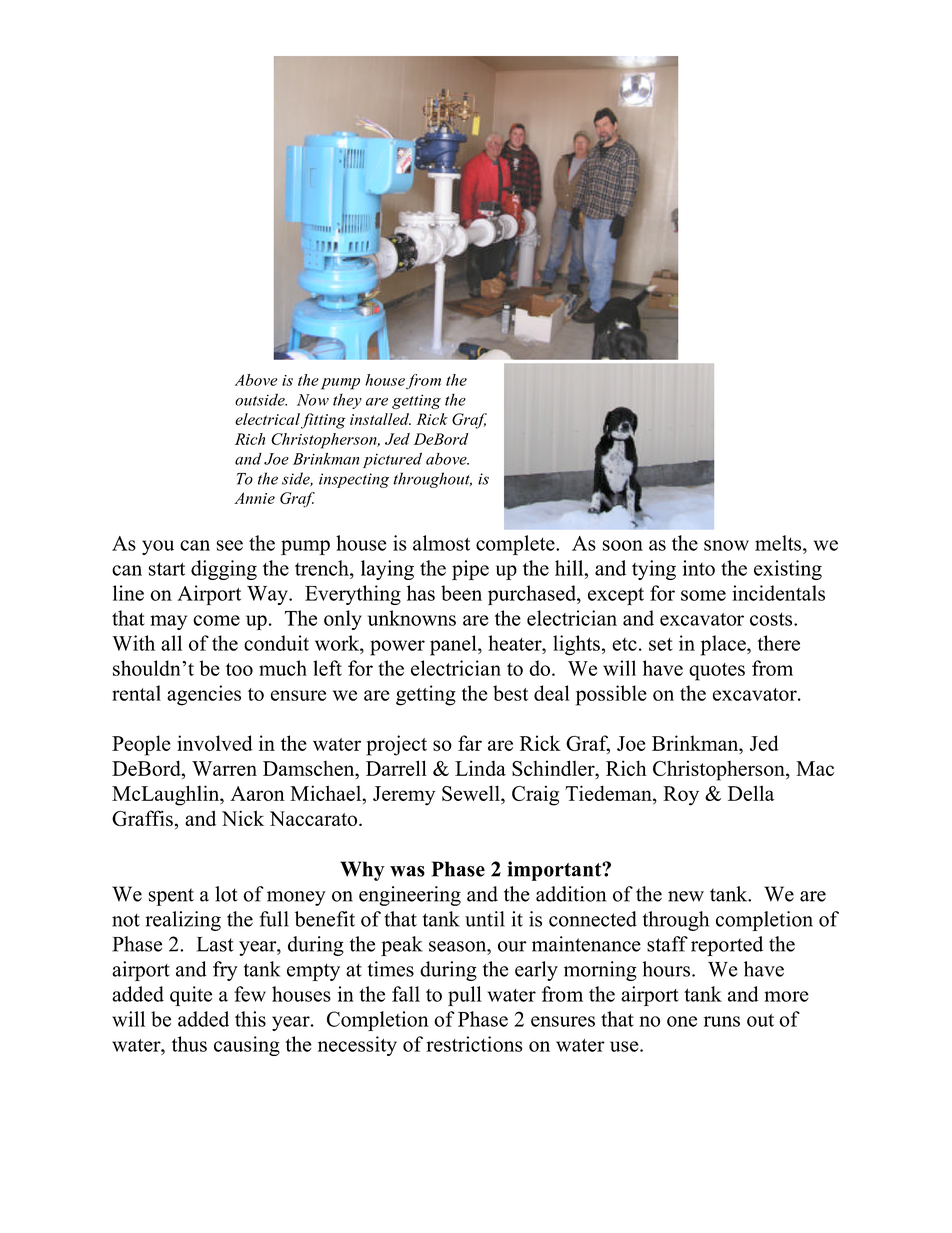 This screenshot has width=952, height=1233. What do you see at coordinates (698, 568) in the screenshot?
I see `into` at bounding box center [698, 568].
